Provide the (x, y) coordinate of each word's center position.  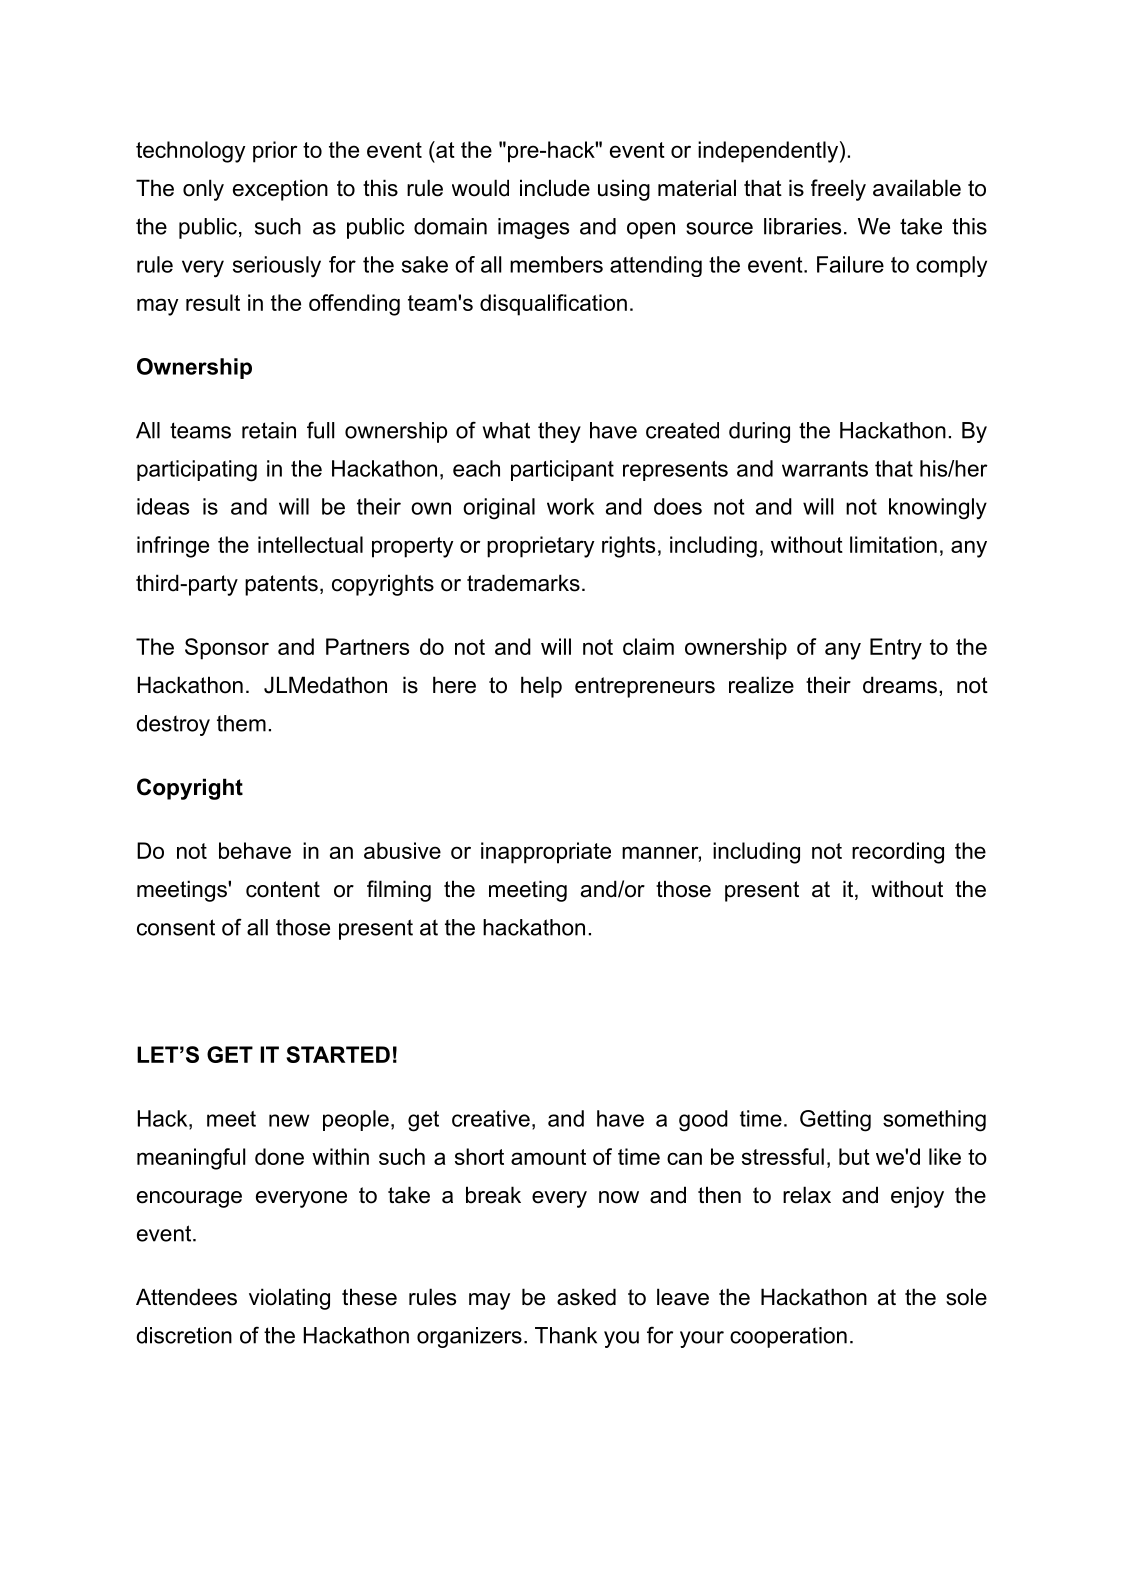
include (555, 188)
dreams (900, 685)
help (541, 687)
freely (838, 190)
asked (586, 1297)
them (241, 723)
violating (289, 1299)
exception (280, 190)
